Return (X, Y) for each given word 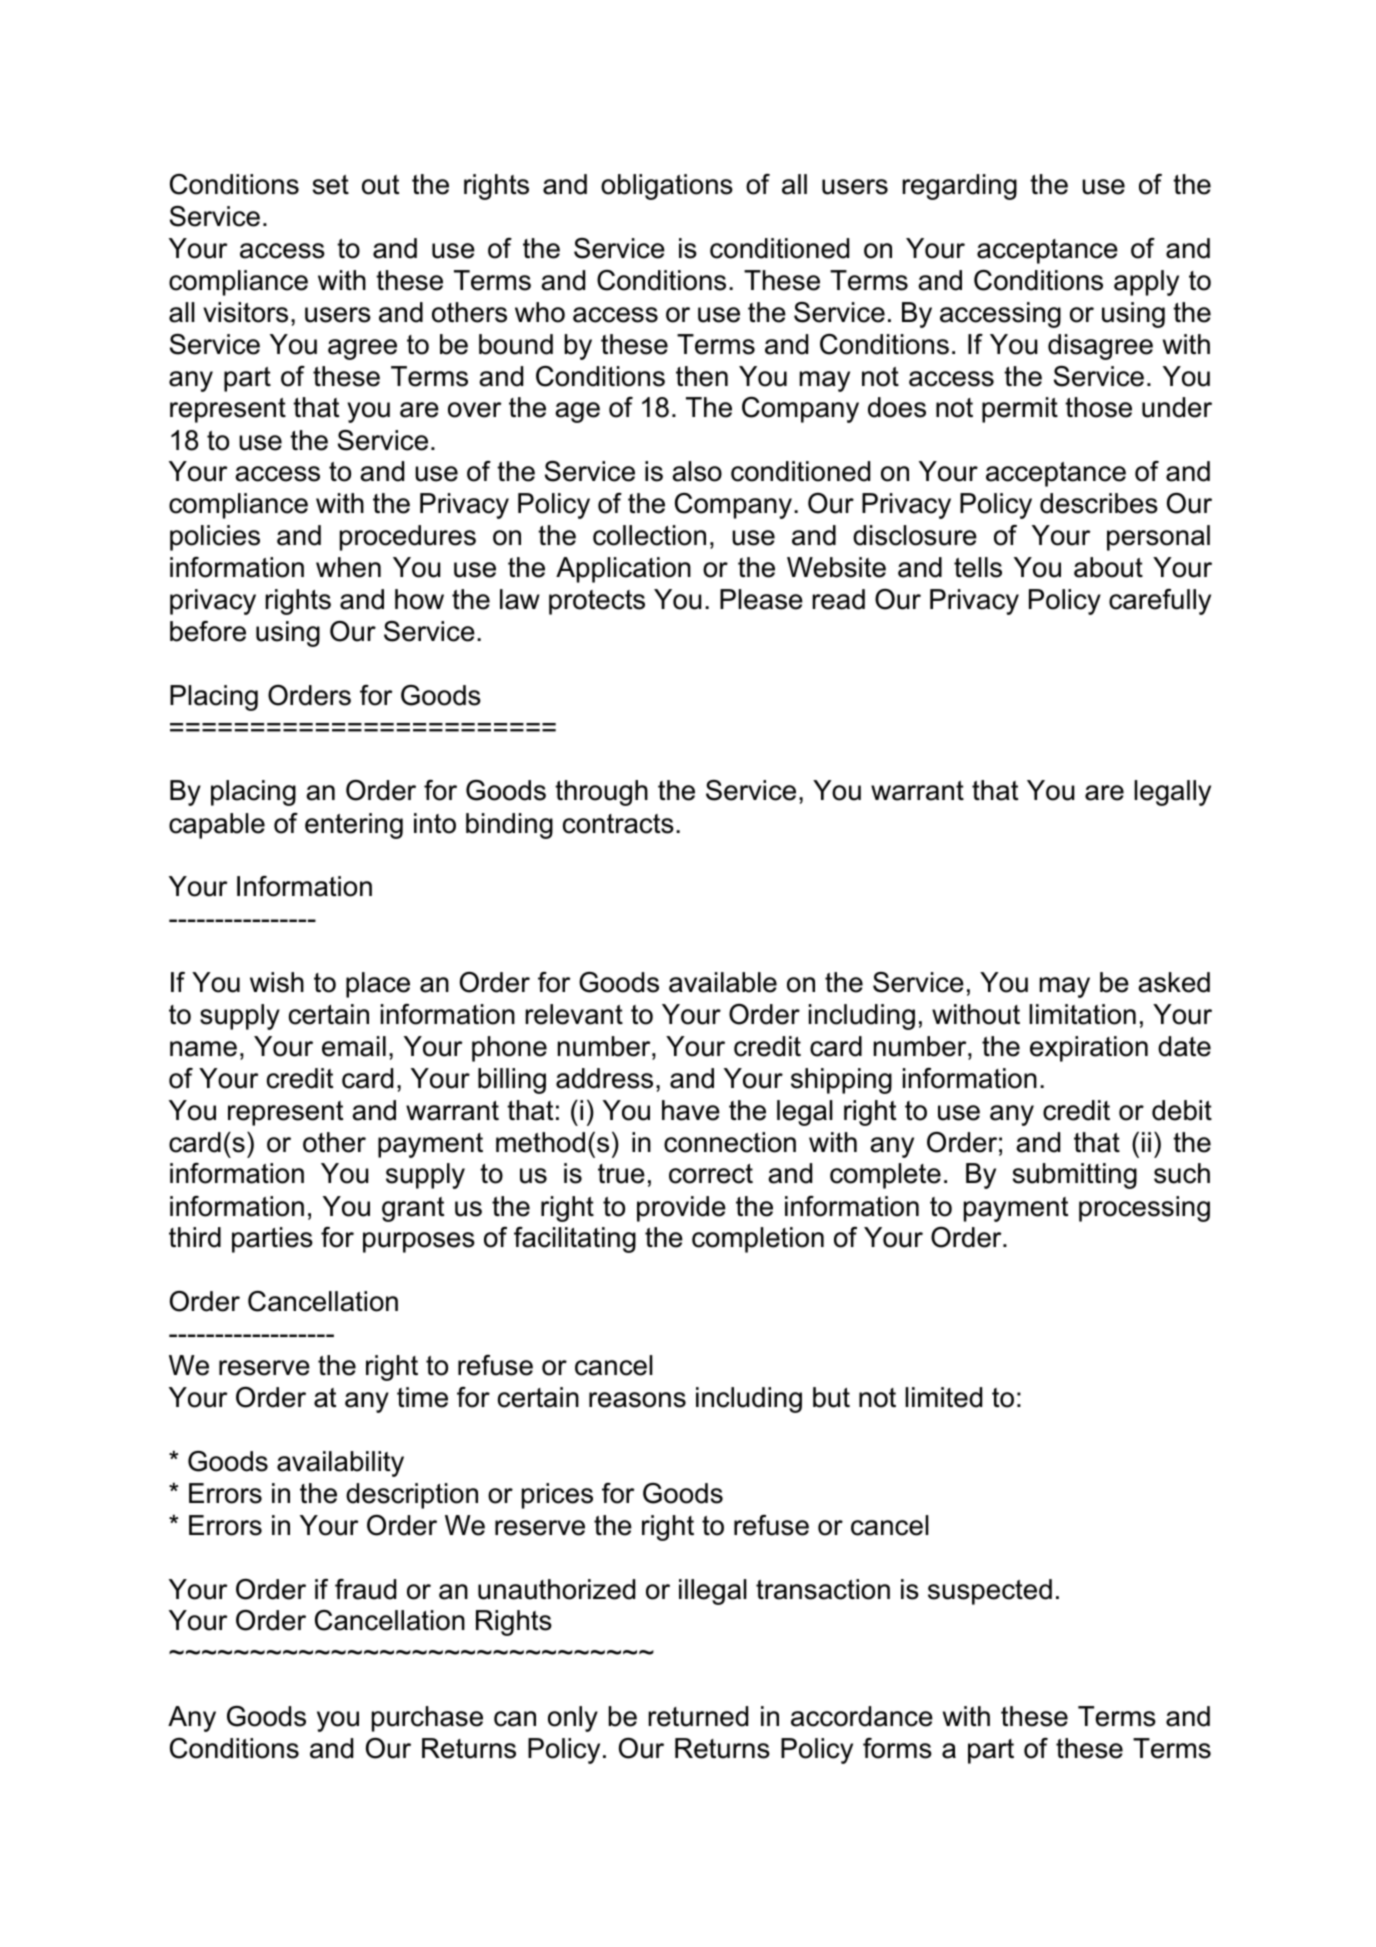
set (330, 185)
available (723, 982)
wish (277, 982)
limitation (1082, 1014)
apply (1146, 283)
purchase (427, 1719)
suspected (990, 1592)
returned (698, 1716)
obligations (667, 187)
